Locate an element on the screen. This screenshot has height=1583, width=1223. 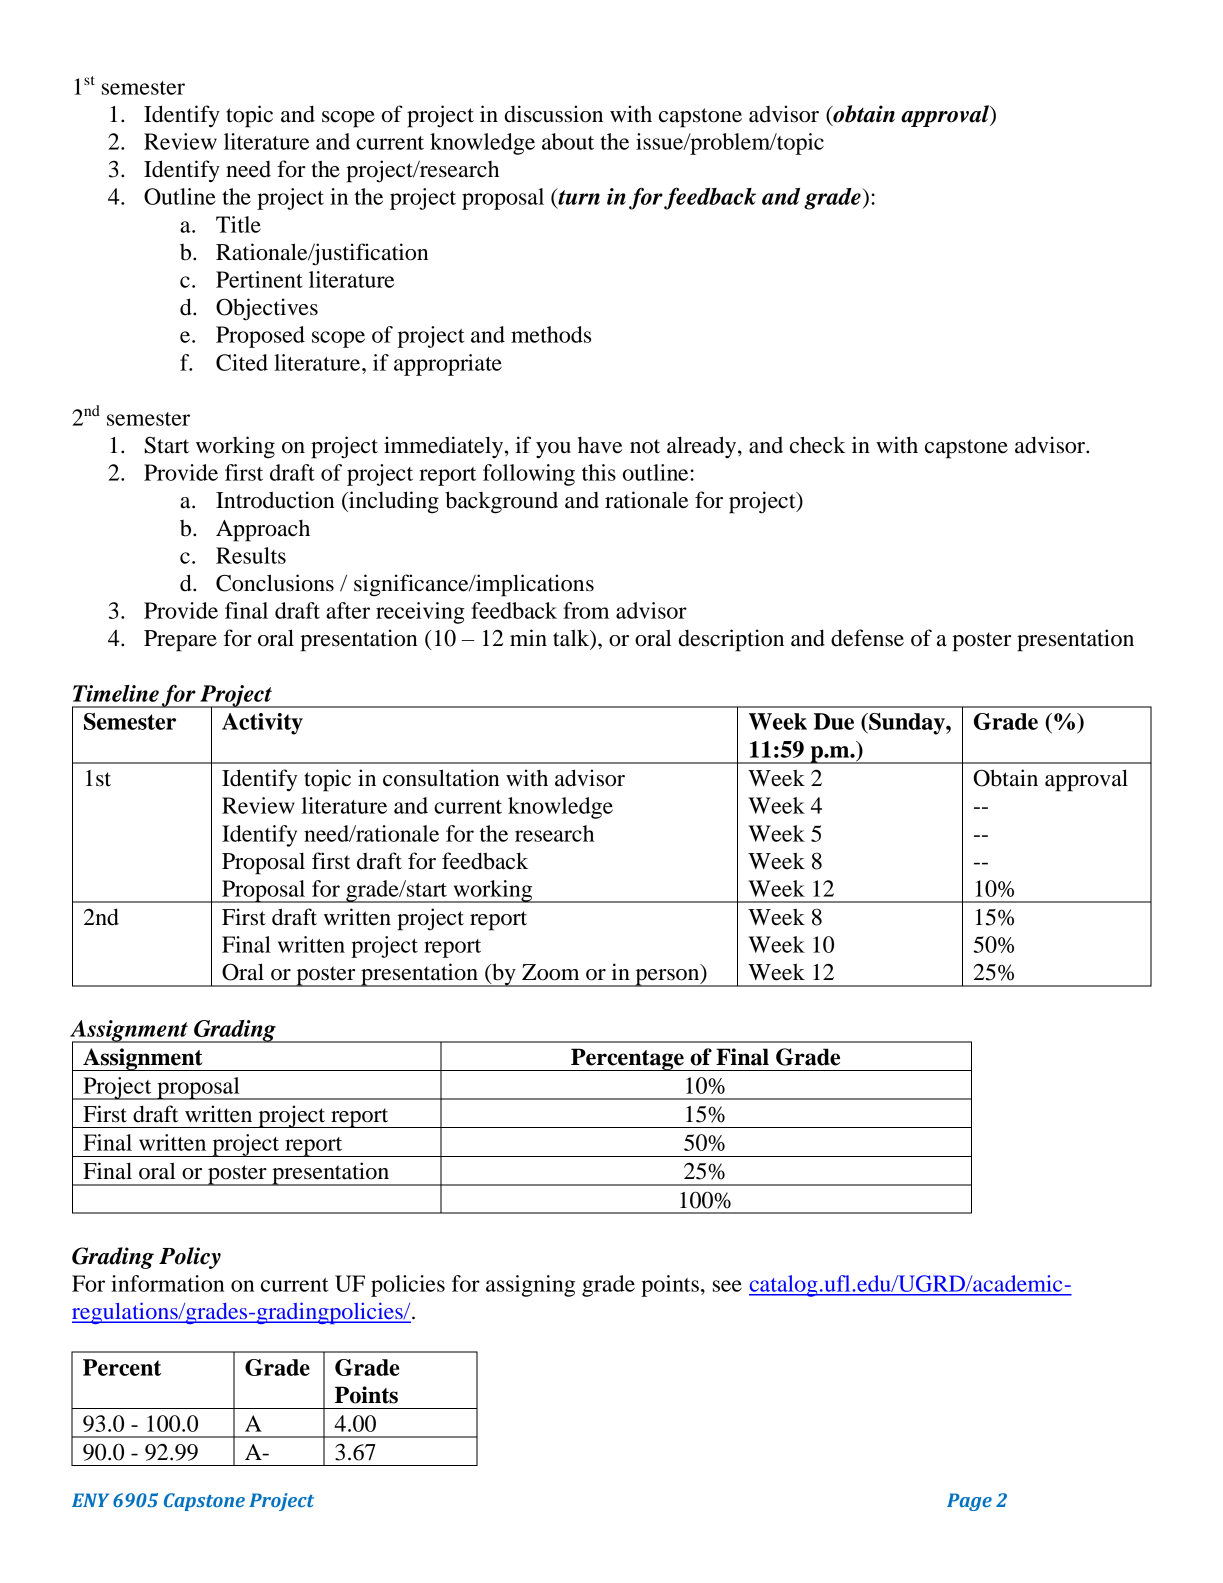
assigning is located at coordinates (530, 1286).
